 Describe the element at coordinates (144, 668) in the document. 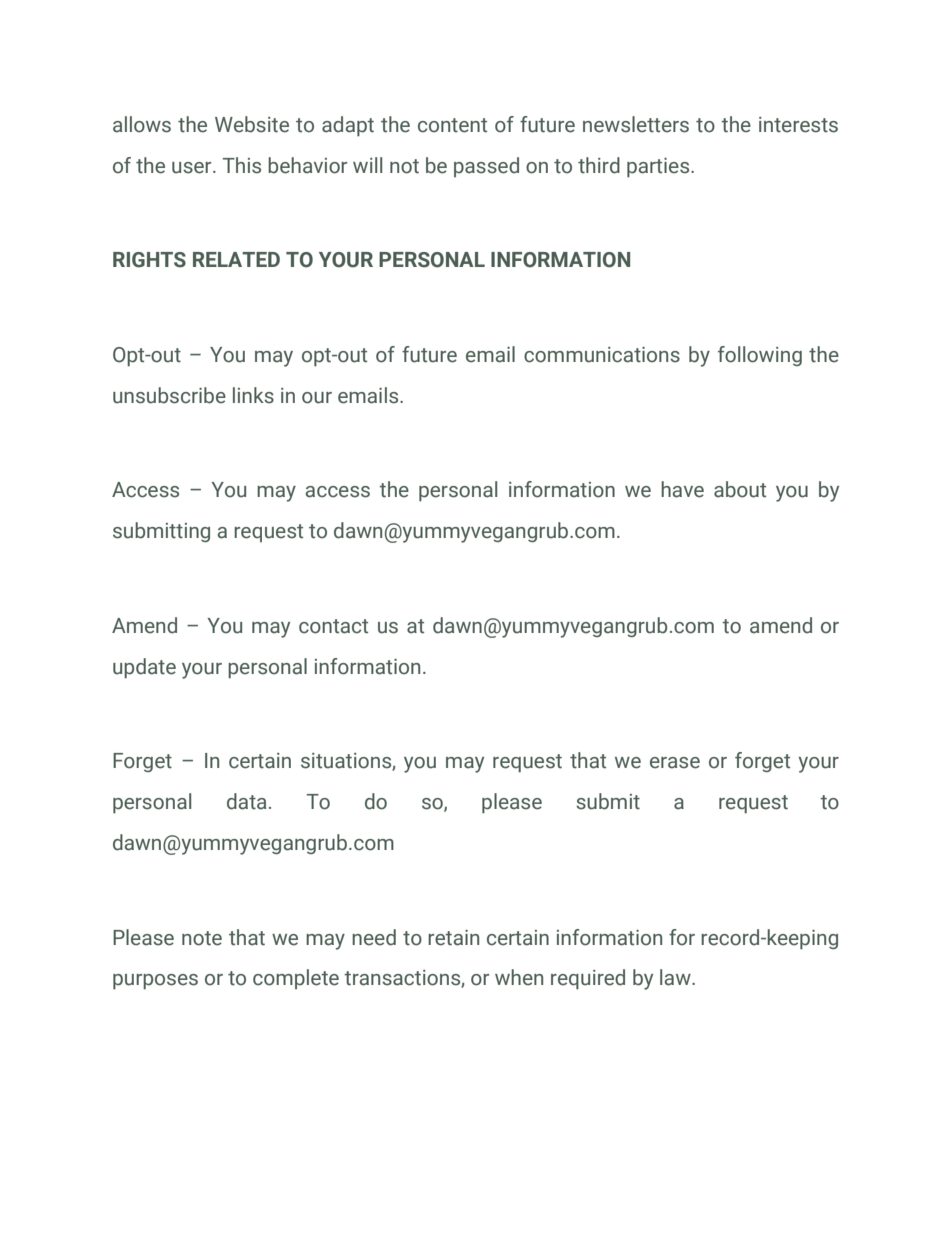

I see `update` at that location.
